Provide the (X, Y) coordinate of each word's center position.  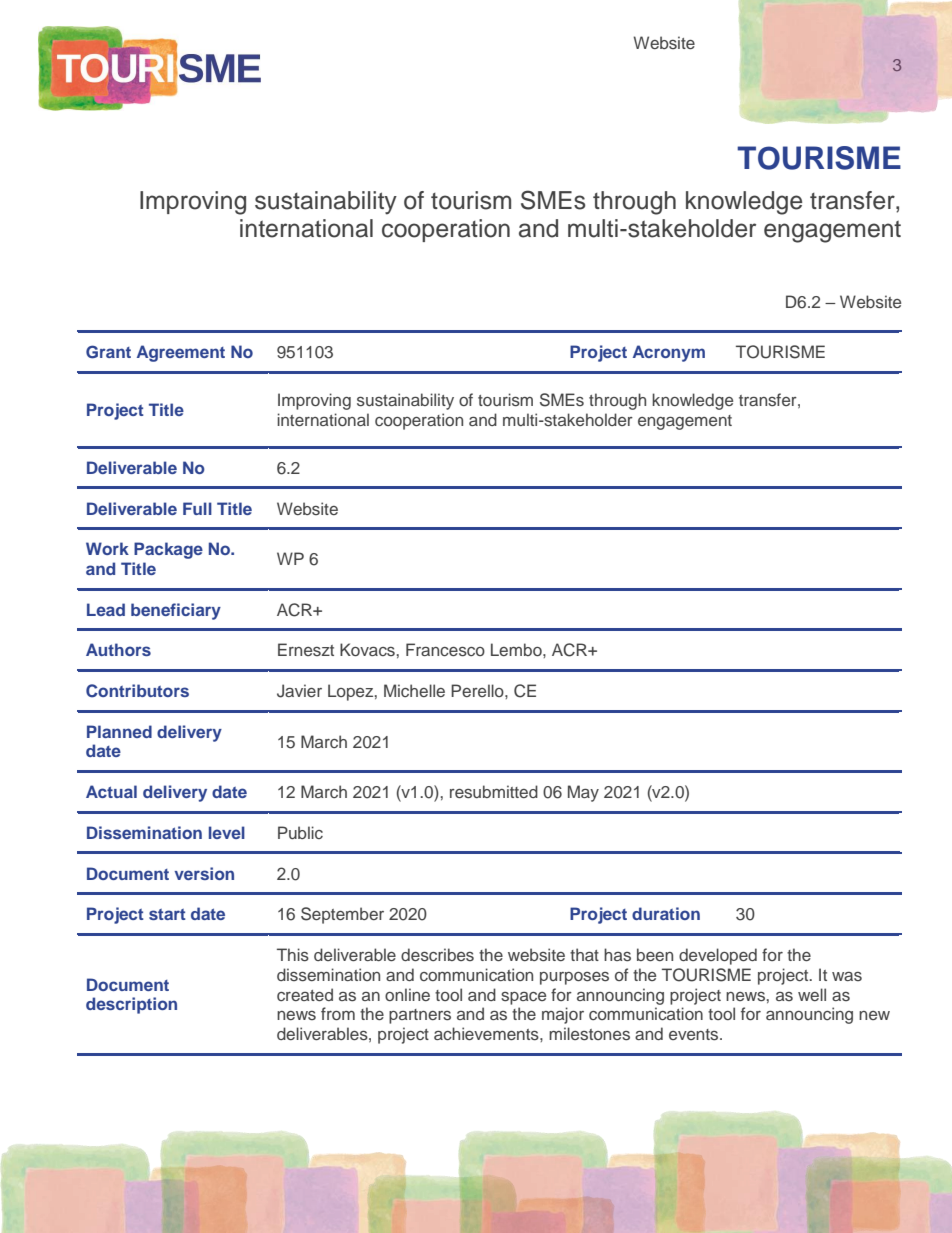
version (204, 873)
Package (168, 550)
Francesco (445, 649)
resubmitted (494, 791)
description (131, 1005)
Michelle (414, 690)
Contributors (137, 691)
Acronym (669, 353)
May (583, 793)
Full (197, 508)
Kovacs (367, 649)
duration (666, 913)
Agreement (181, 353)
